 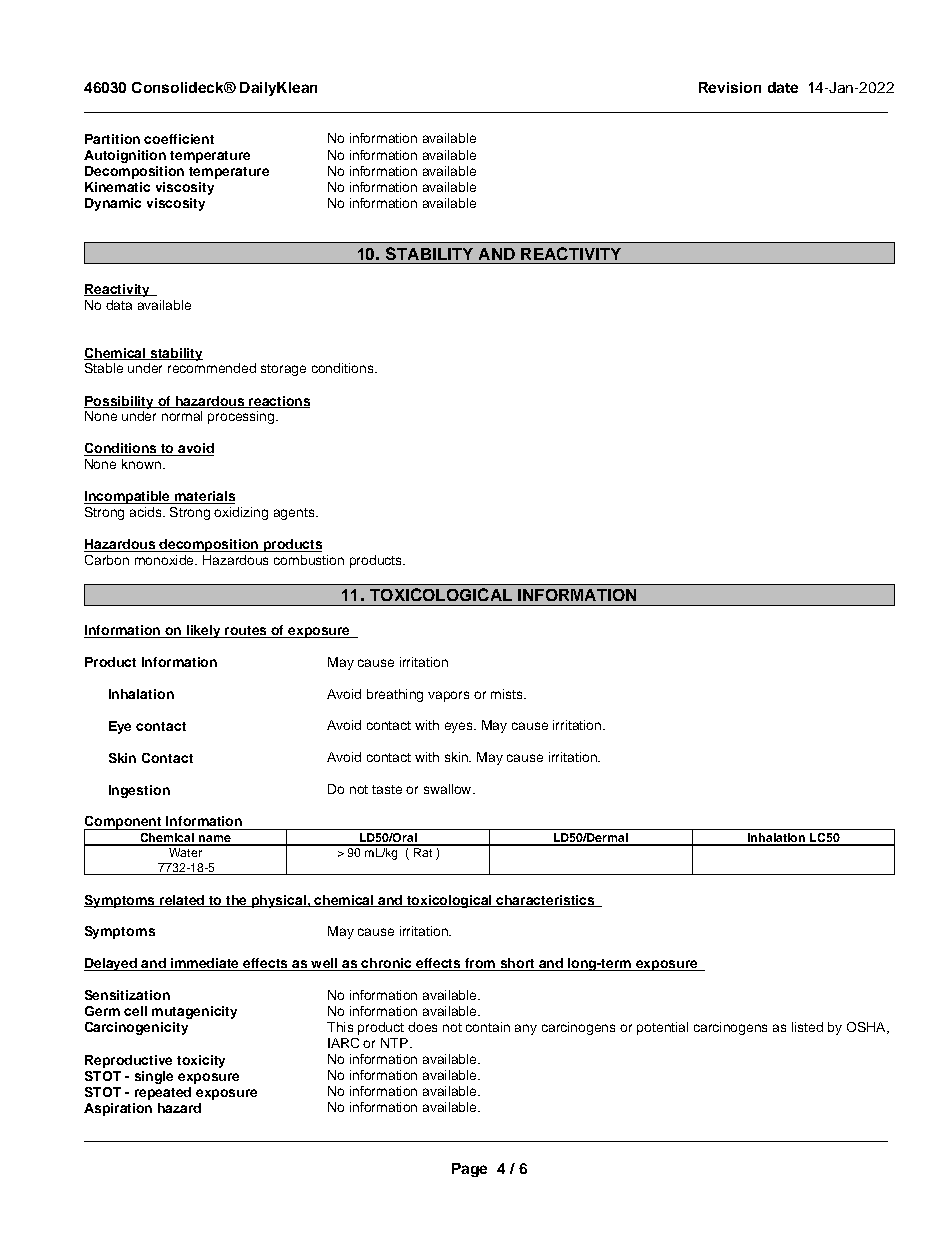 What do you see at coordinates (163, 1093) in the screenshot?
I see `repeated` at bounding box center [163, 1093].
